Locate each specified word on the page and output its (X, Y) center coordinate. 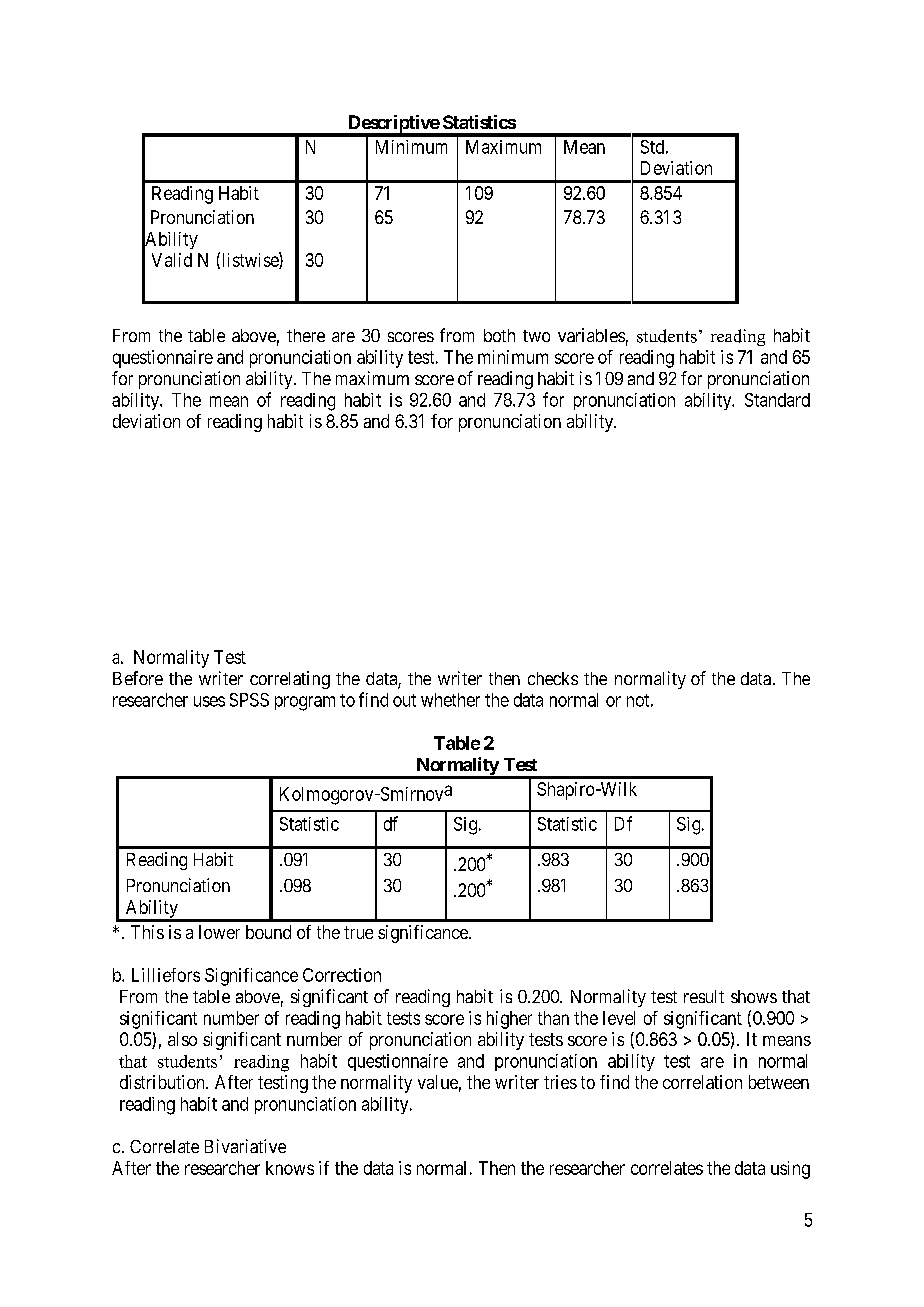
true (358, 932)
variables (591, 335)
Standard (777, 400)
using (790, 1170)
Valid (172, 260)
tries (560, 1082)
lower (219, 932)
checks (553, 678)
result (704, 996)
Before (138, 678)
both (499, 335)
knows (290, 1168)
